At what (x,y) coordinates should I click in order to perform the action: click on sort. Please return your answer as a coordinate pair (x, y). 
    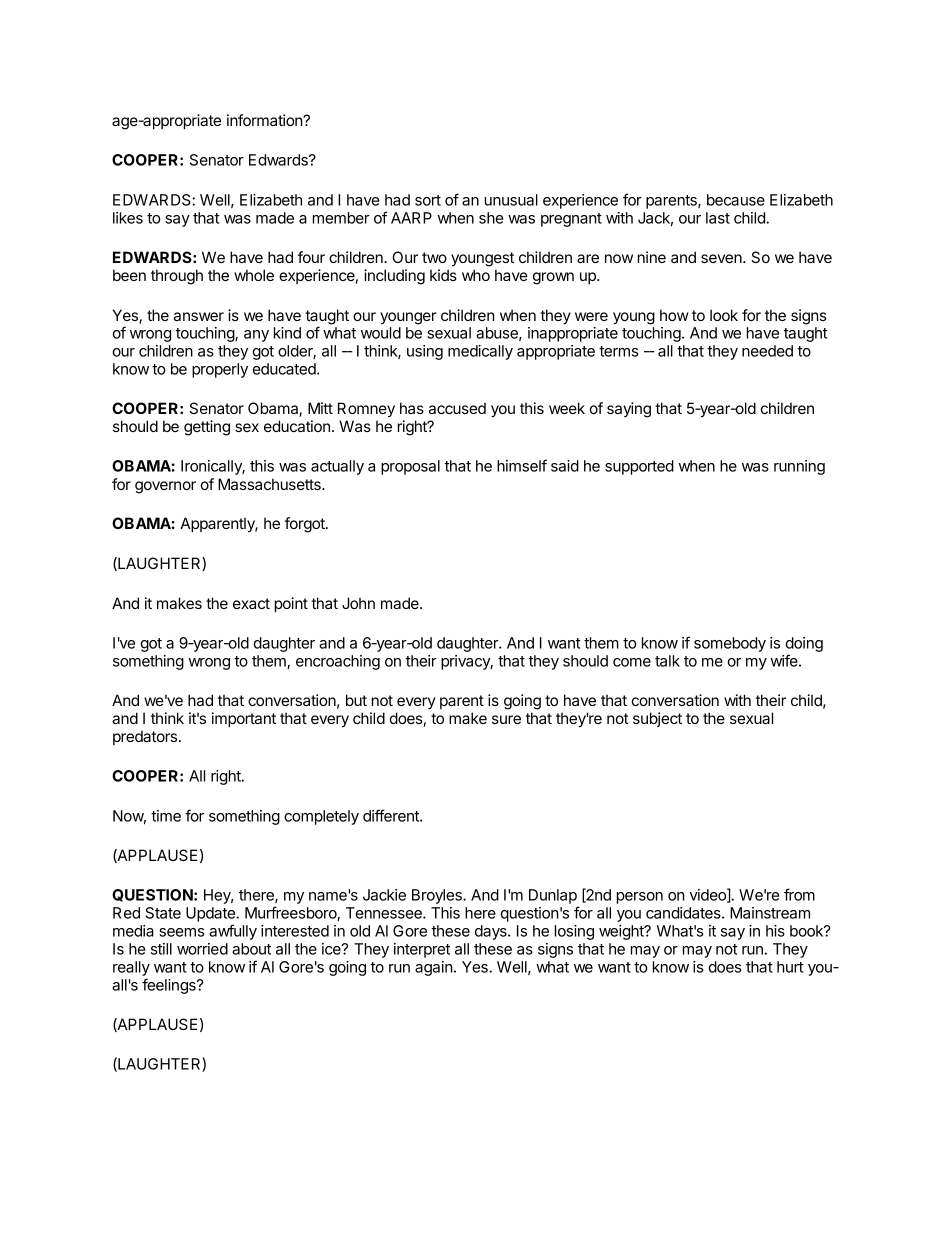
    Looking at the image, I should click on (428, 200).
